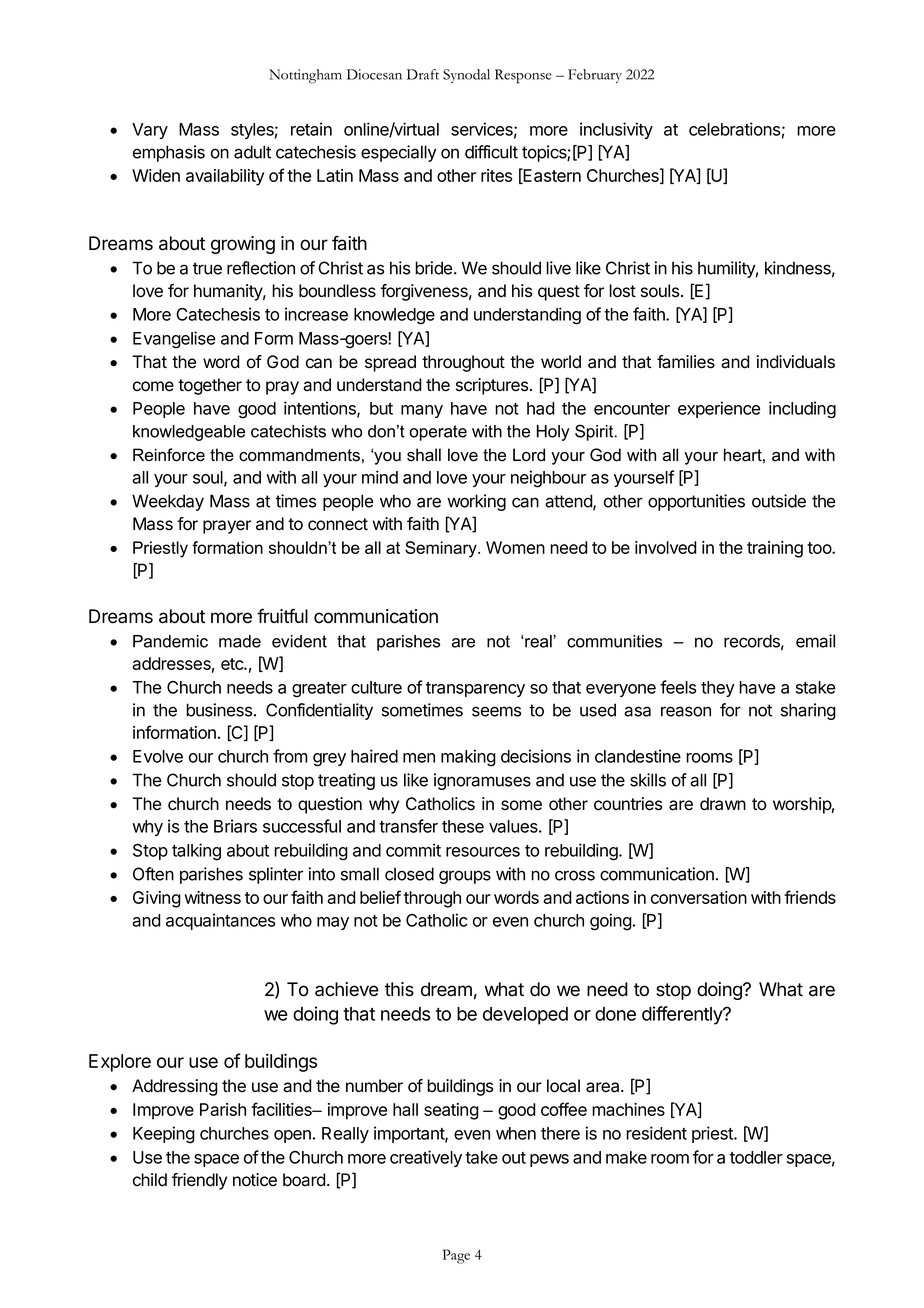 This image has height=1308, width=924. Describe the element at coordinates (616, 130) in the image. I see `inclusivity` at that location.
